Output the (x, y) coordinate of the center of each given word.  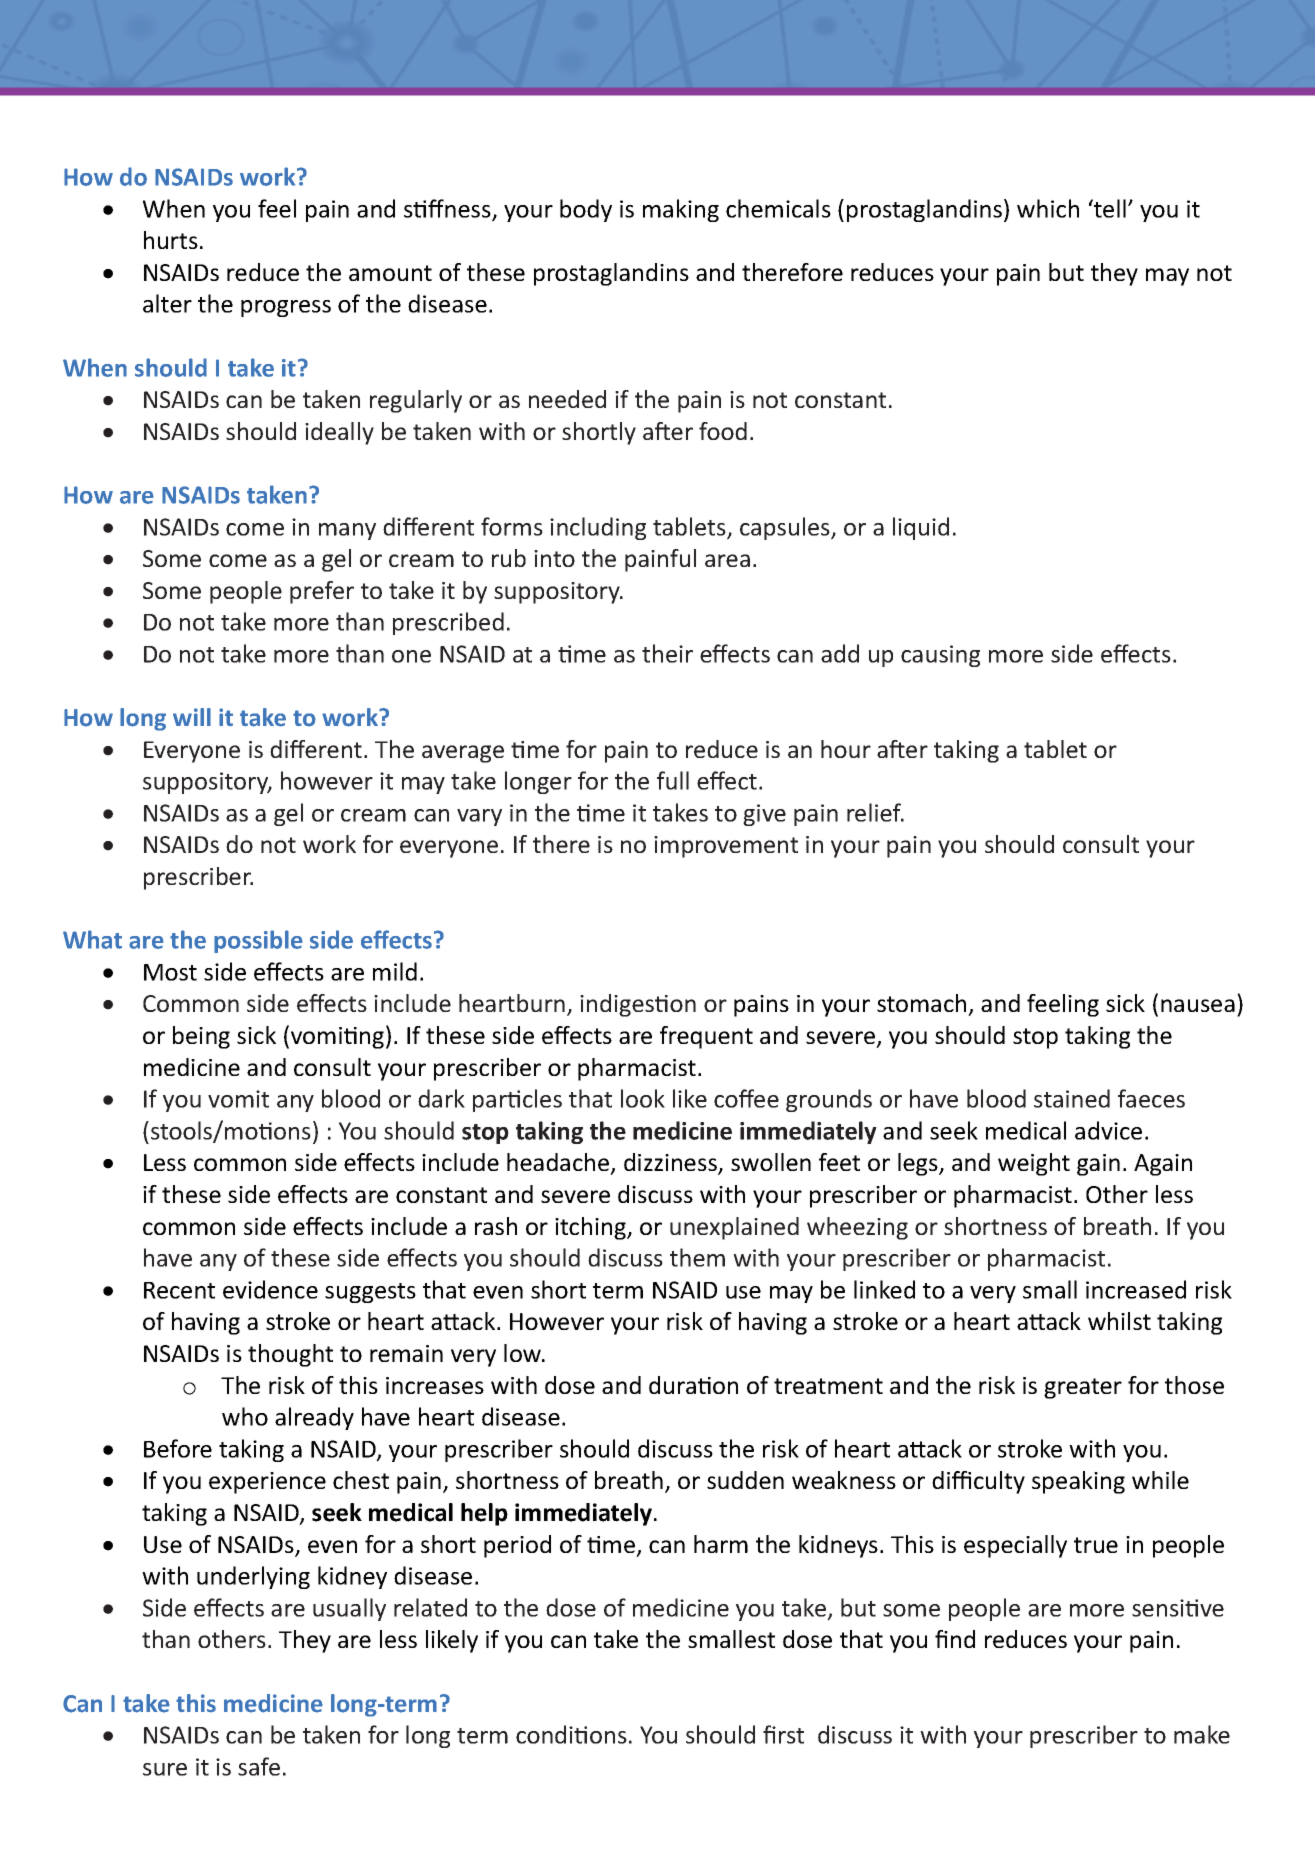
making (681, 210)
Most (170, 972)
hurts (171, 240)
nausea (1198, 1005)
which (1048, 208)
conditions (571, 1734)
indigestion (638, 1005)
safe (259, 1766)
